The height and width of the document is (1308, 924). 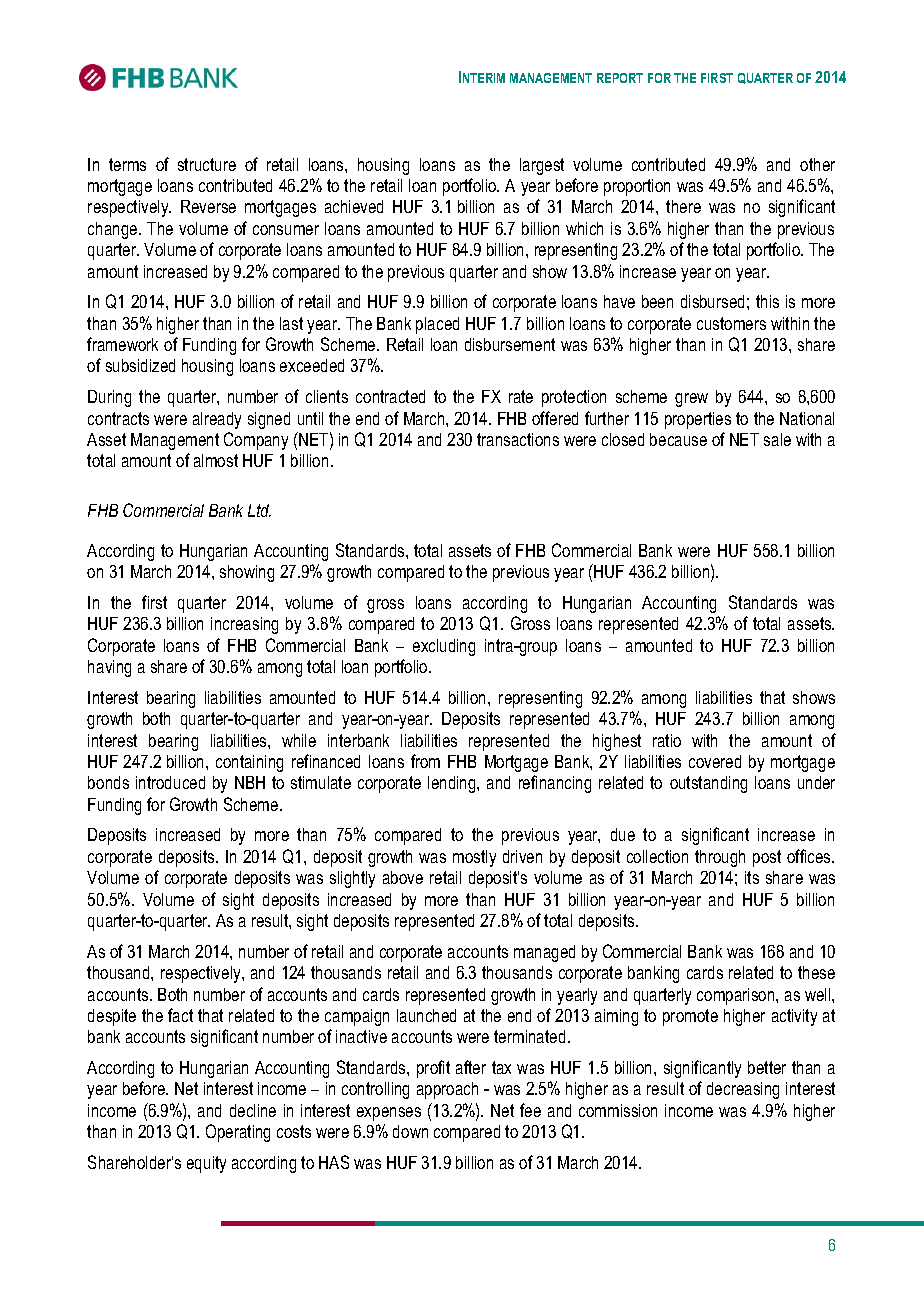 I want to click on outstanding, so click(x=708, y=784).
